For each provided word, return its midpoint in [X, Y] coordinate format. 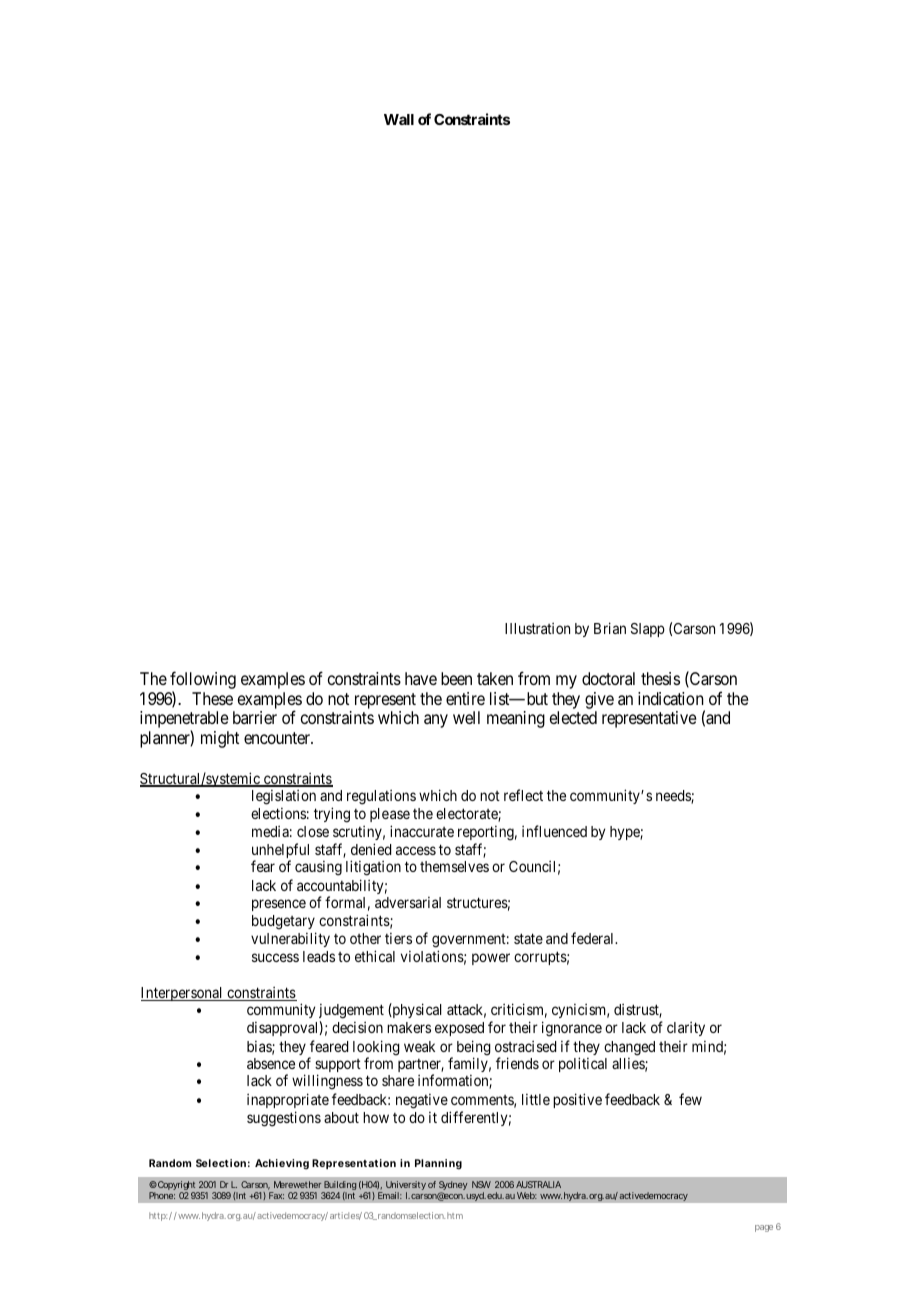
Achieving [282, 1164]
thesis [660, 678]
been [456, 678]
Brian [610, 628]
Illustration [537, 628]
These [212, 698]
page [764, 1228]
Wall [399, 119]
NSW [481, 1184]
